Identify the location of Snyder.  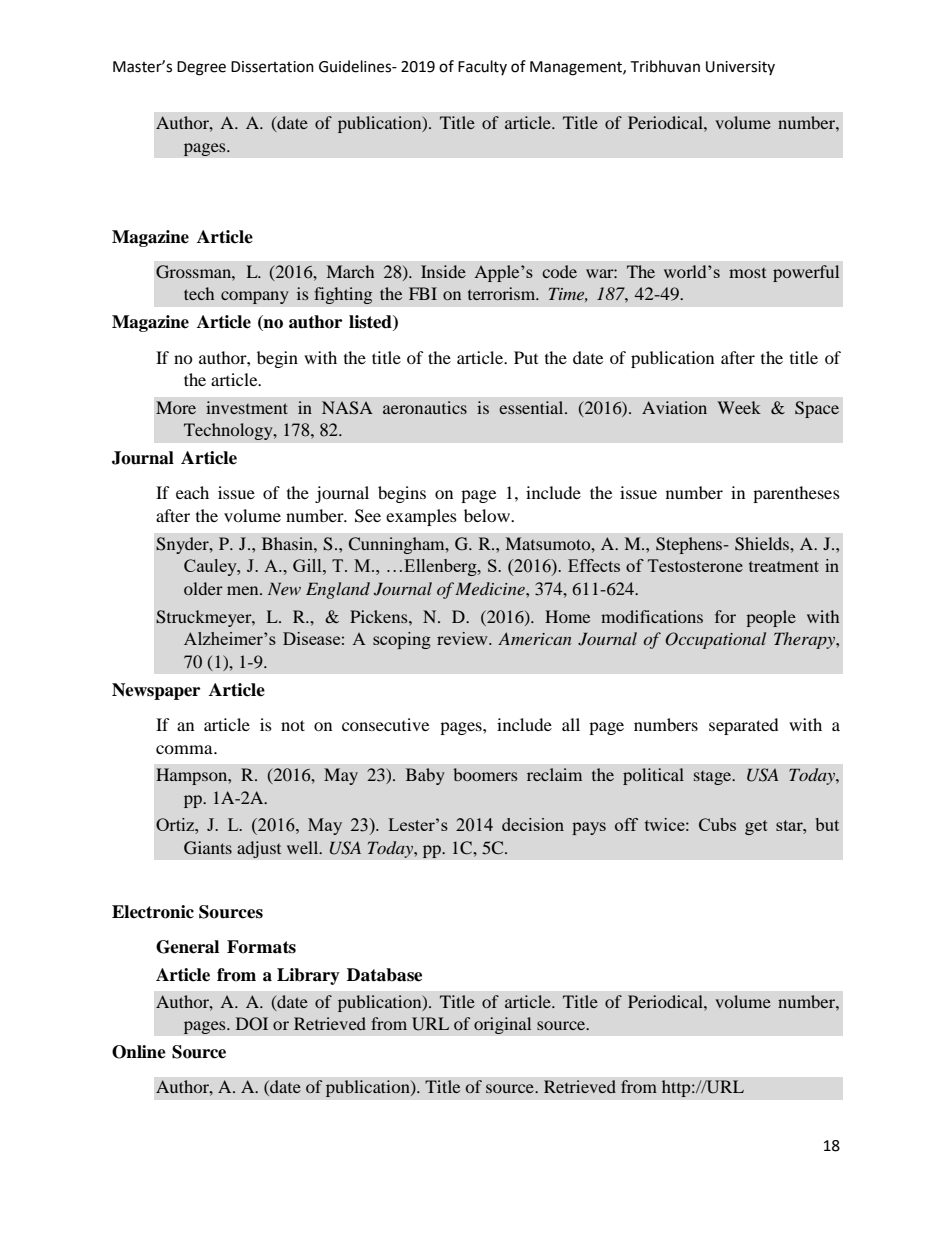
(183, 545).
